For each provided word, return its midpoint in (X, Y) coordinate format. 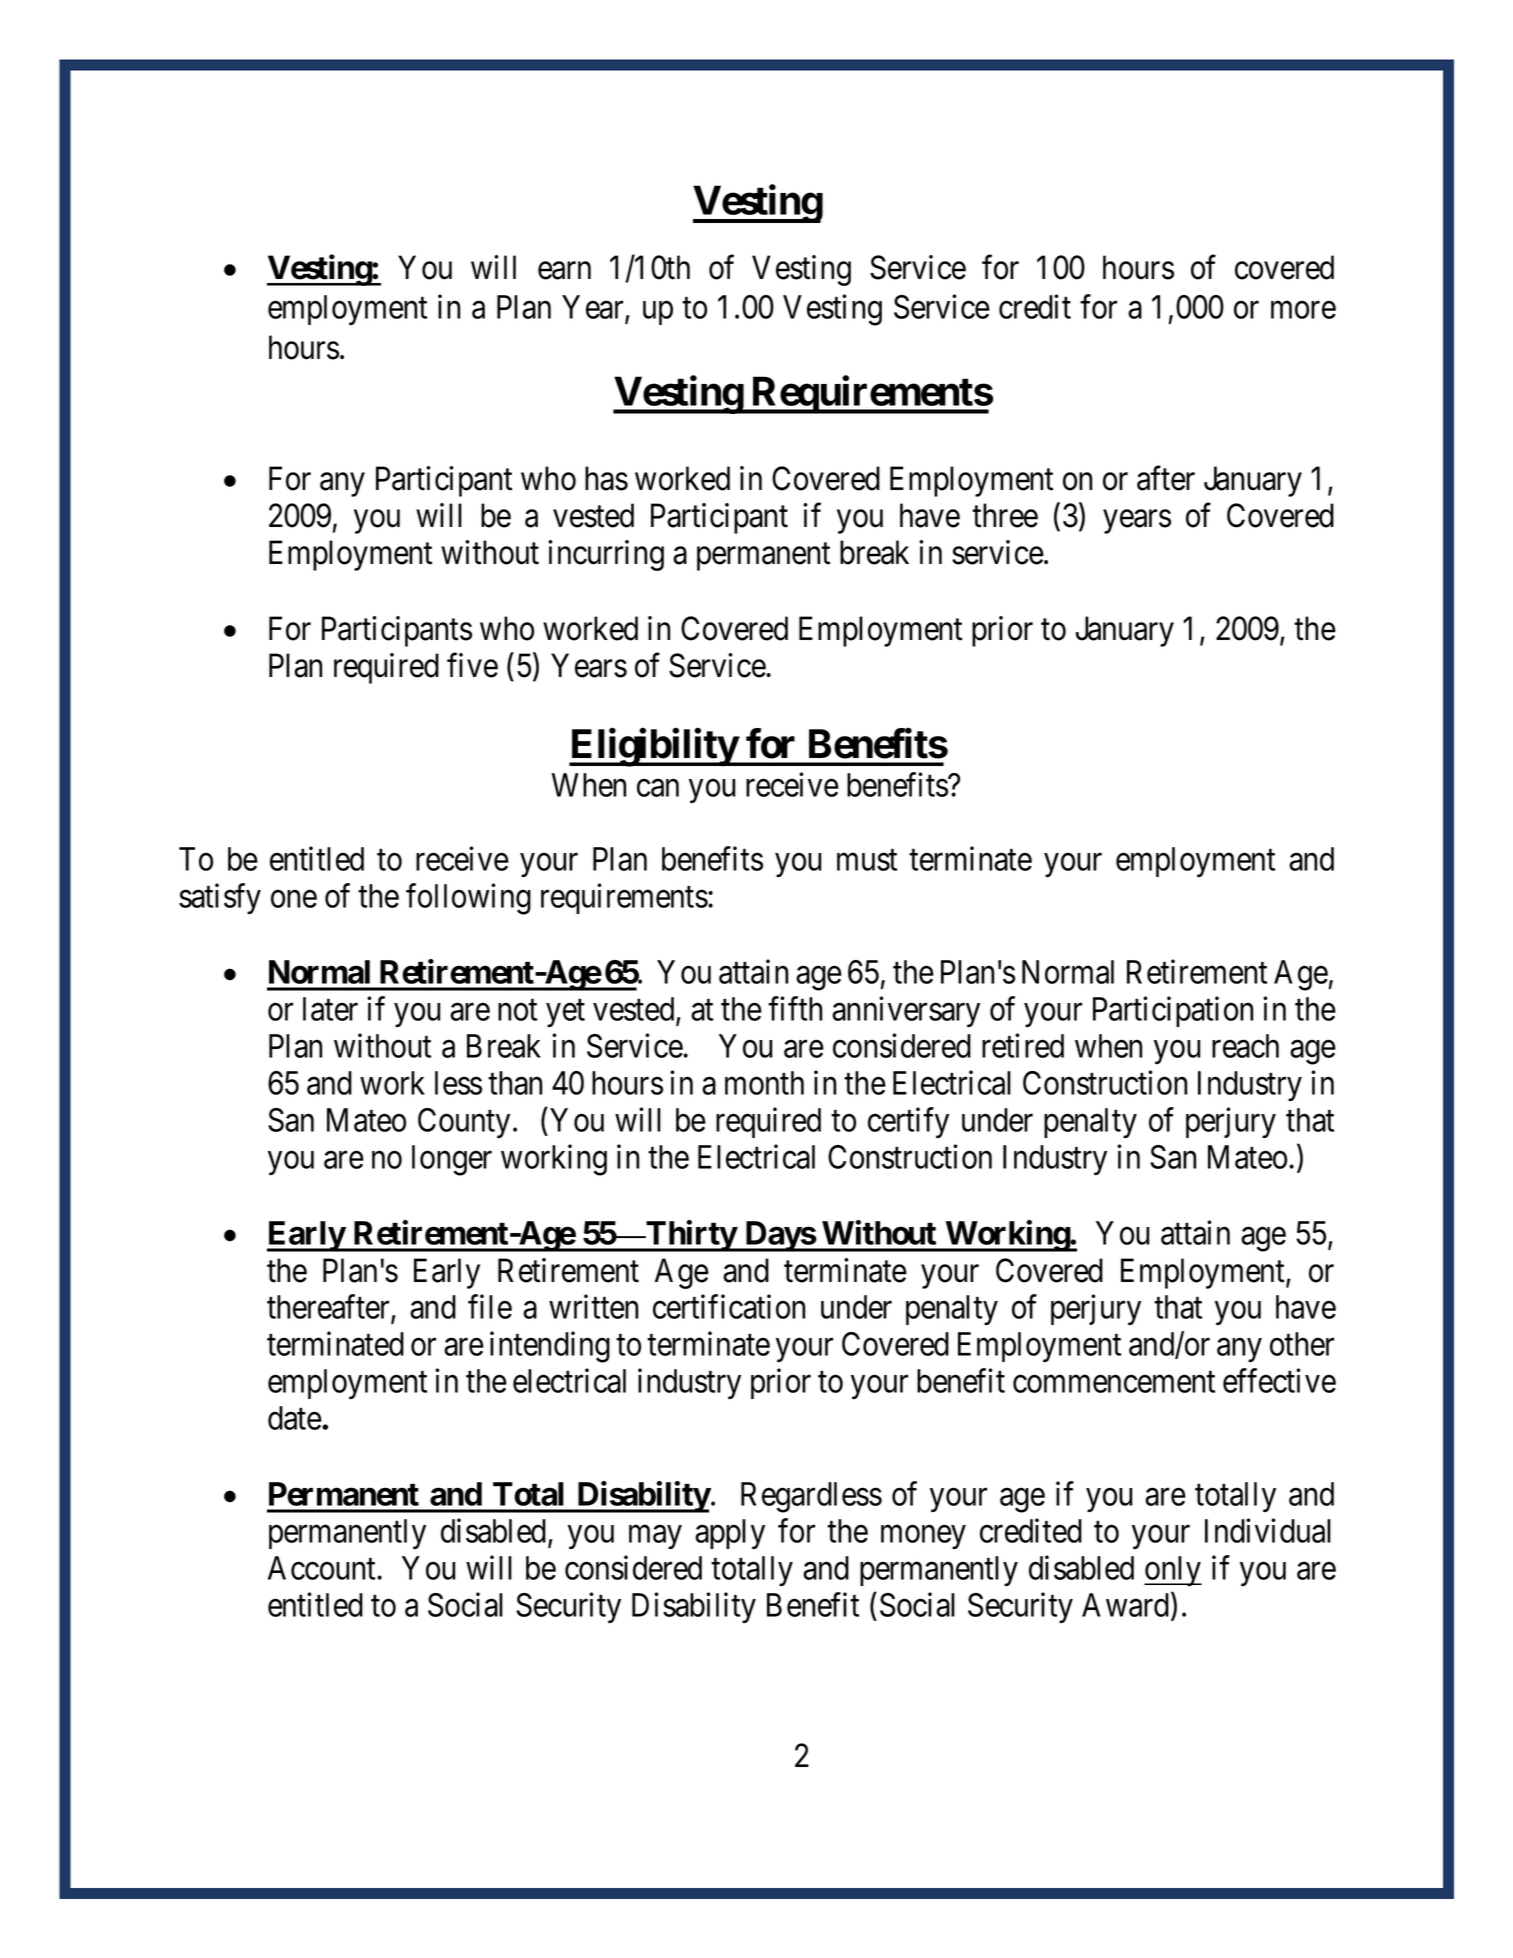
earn (564, 271)
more (1303, 310)
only (1173, 1571)
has (606, 478)
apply (730, 1534)
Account (323, 1568)
